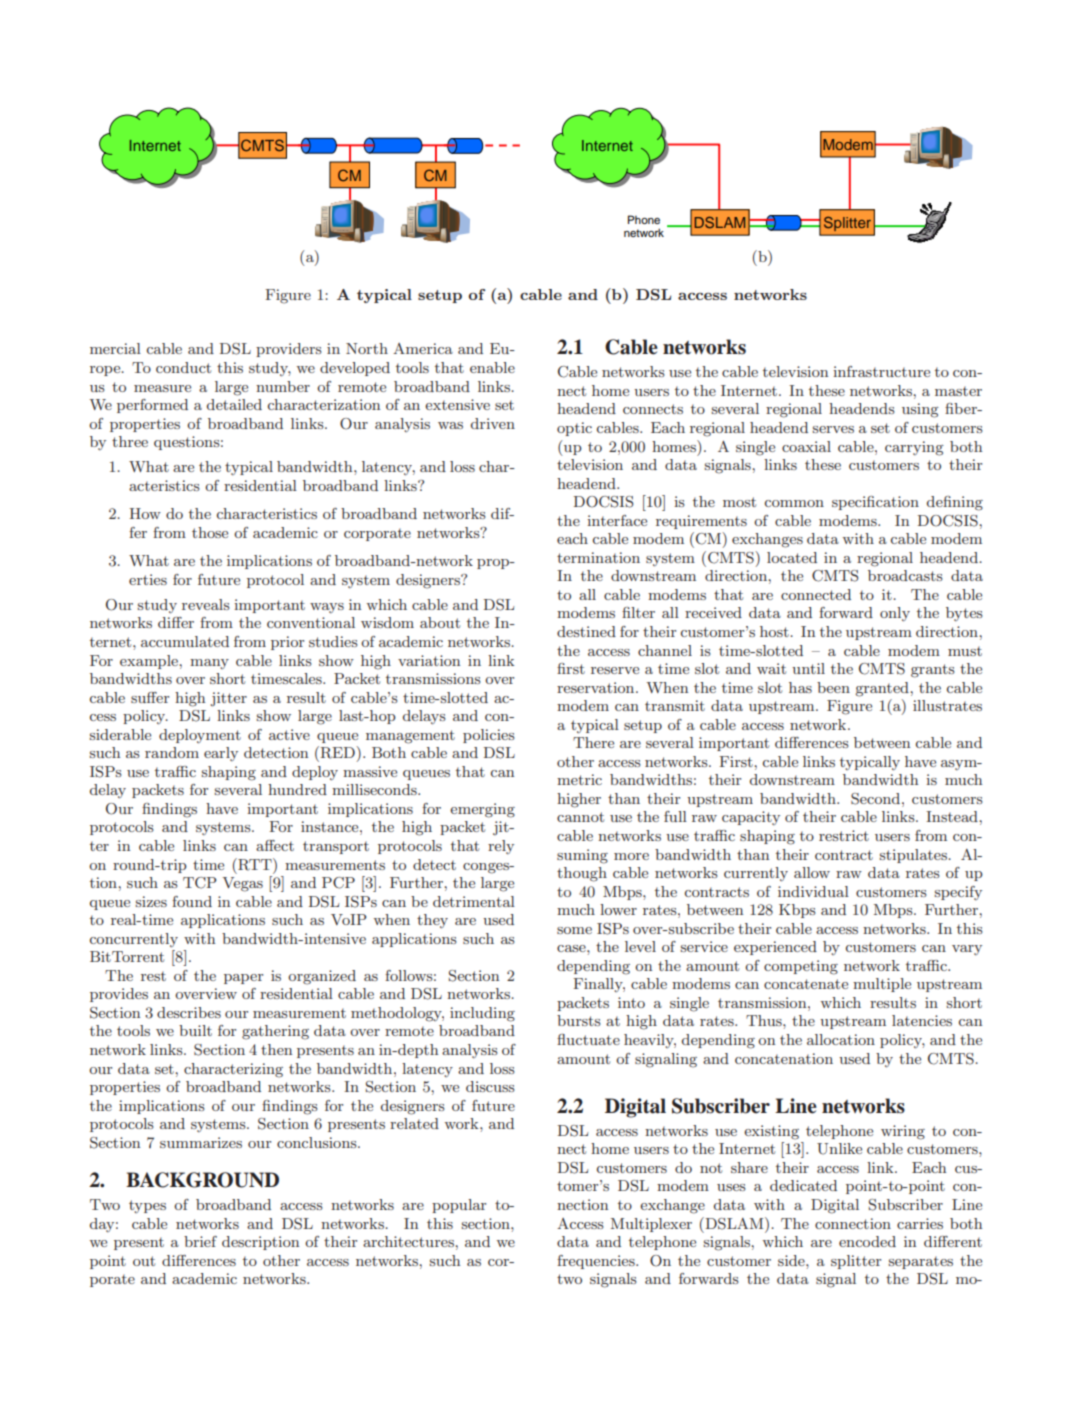  I want to click on conduct, so click(183, 367).
